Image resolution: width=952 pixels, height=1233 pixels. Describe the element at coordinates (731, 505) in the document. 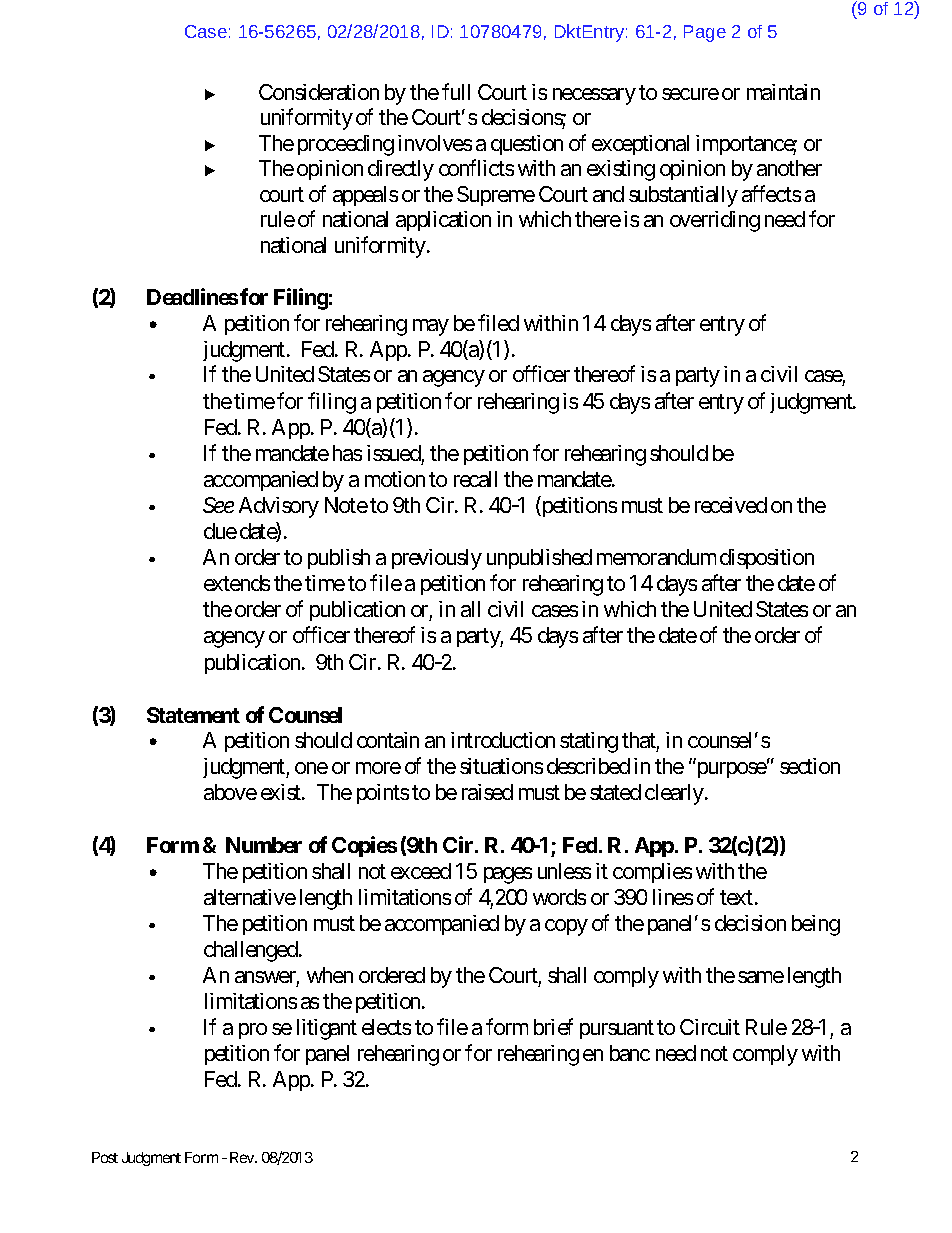

I see `received` at that location.
